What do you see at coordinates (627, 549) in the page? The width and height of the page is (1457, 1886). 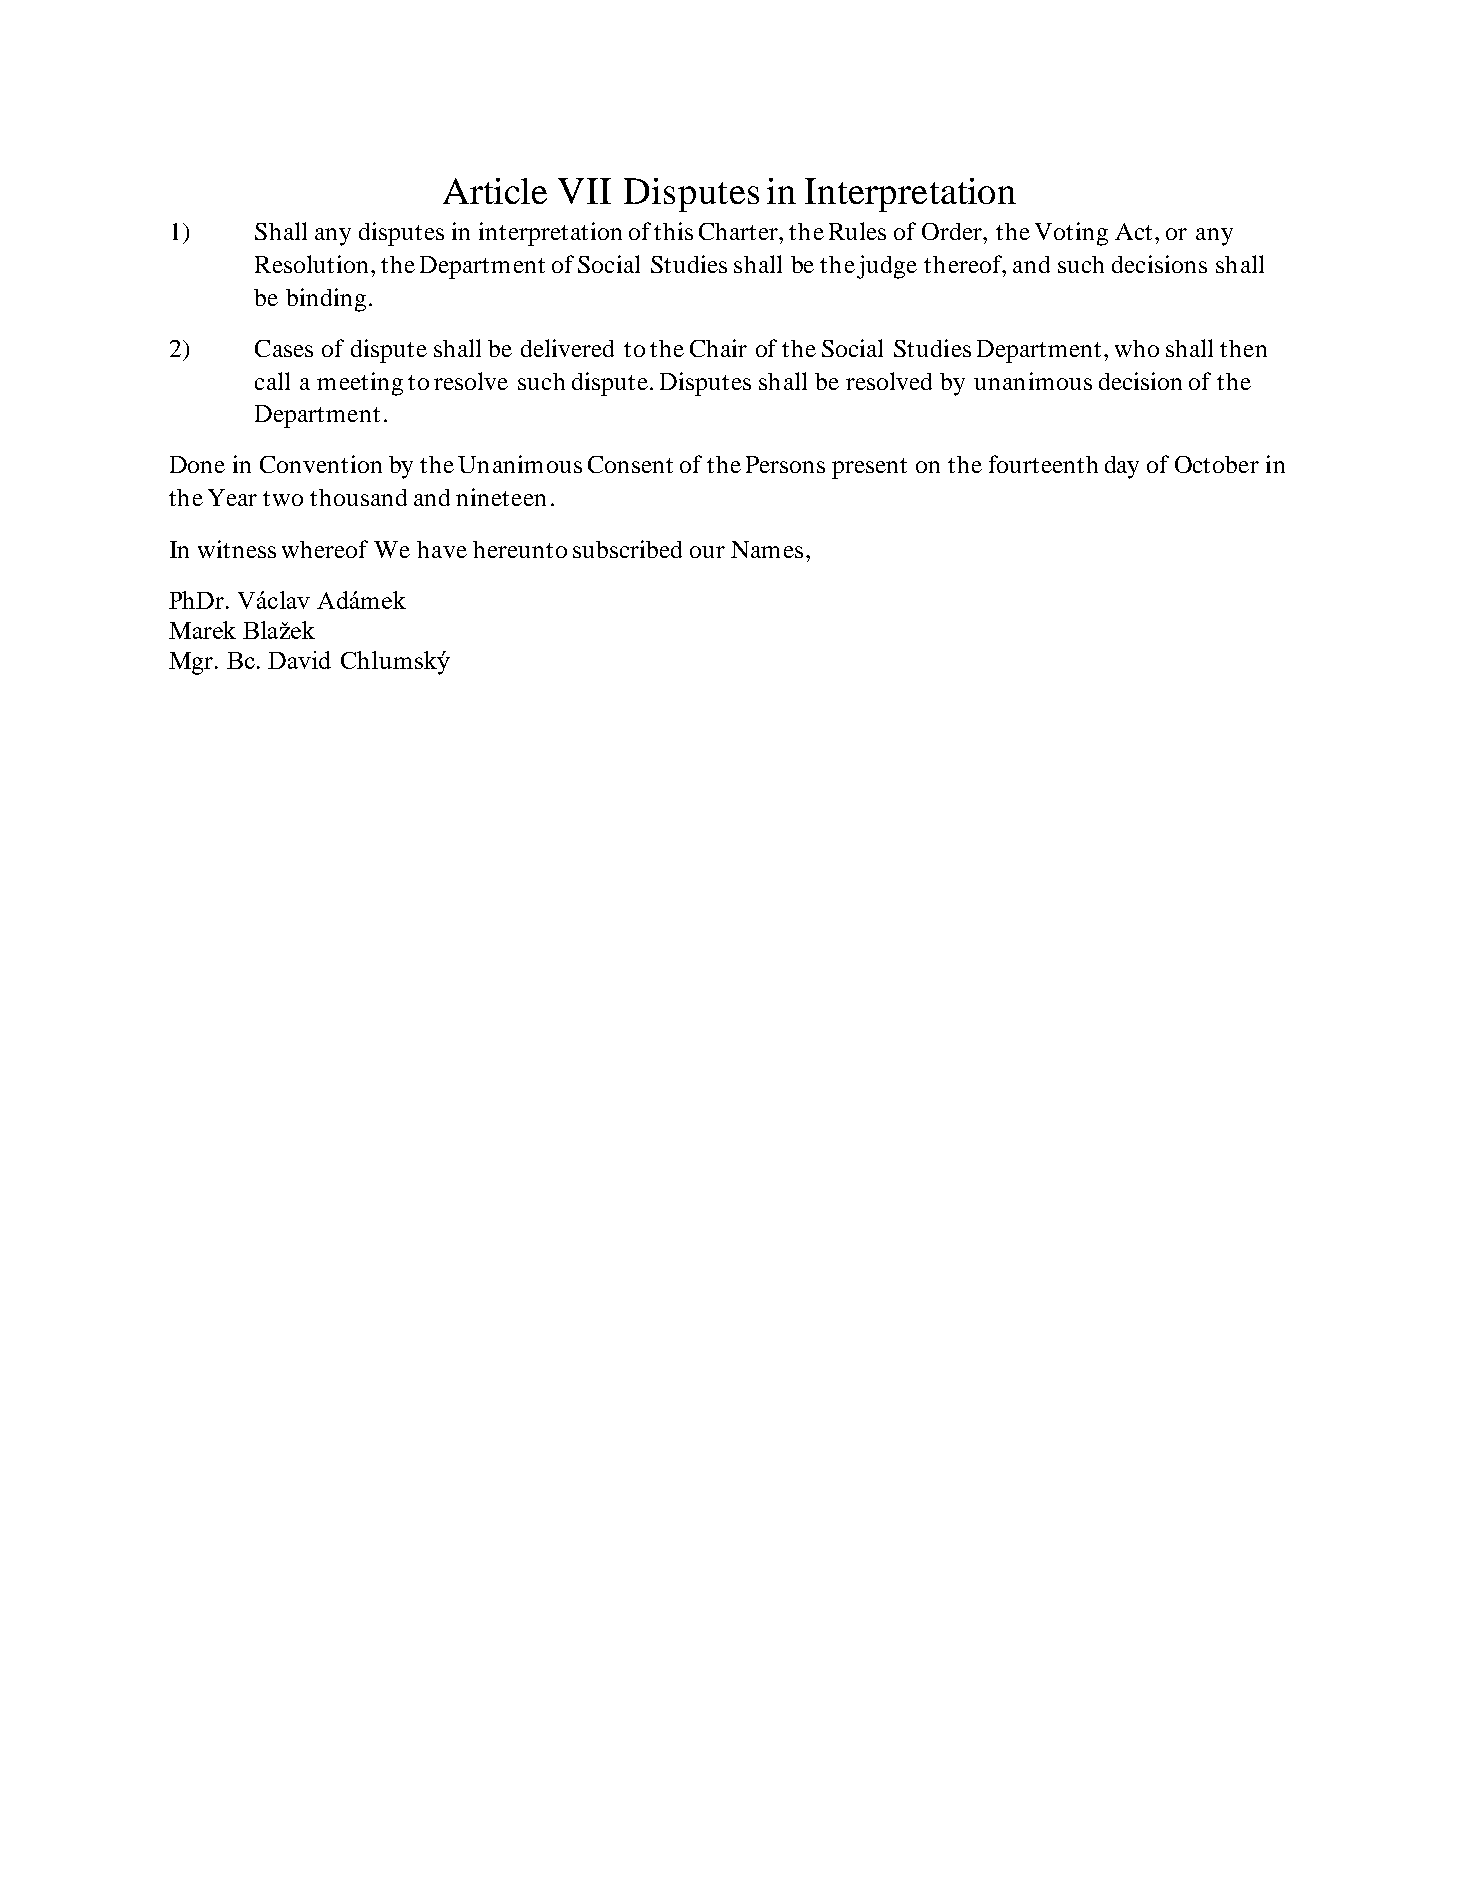 I see `subscribed` at bounding box center [627, 549].
